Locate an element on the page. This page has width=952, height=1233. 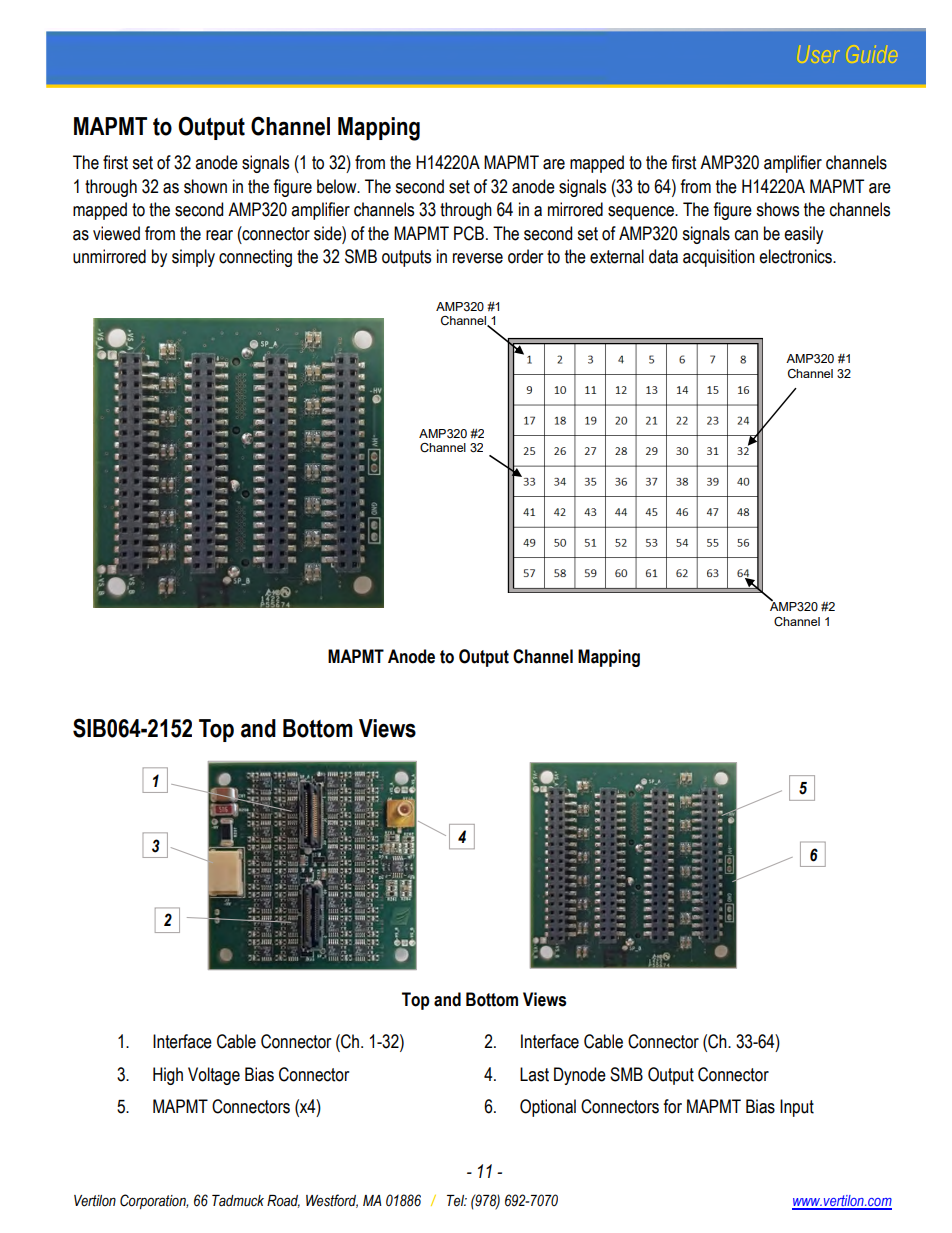
Road is located at coordinates (283, 1201).
